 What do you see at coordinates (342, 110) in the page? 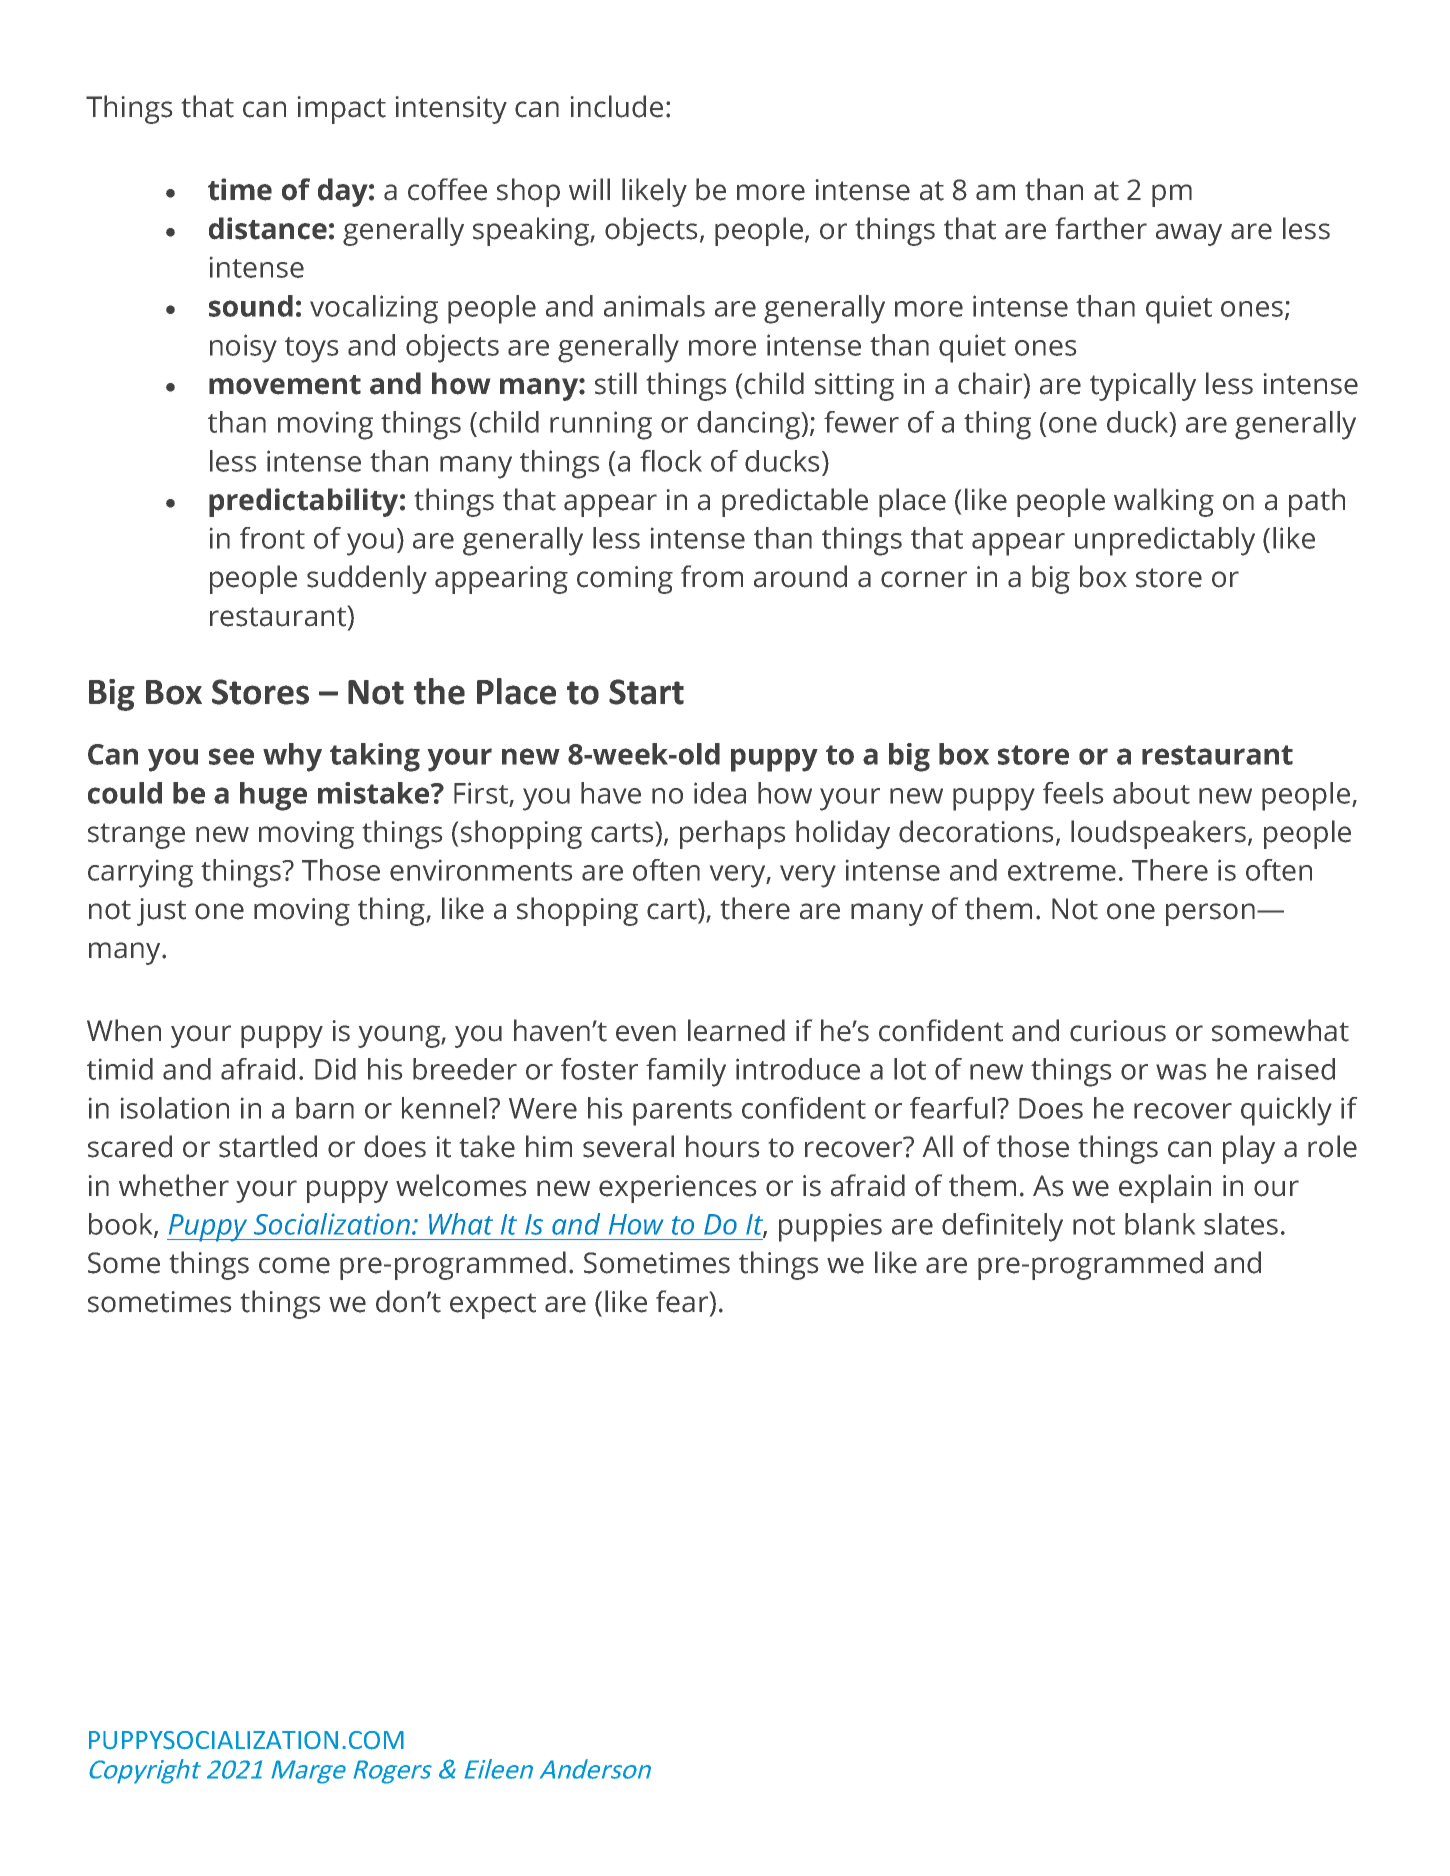
I see `impact` at bounding box center [342, 110].
